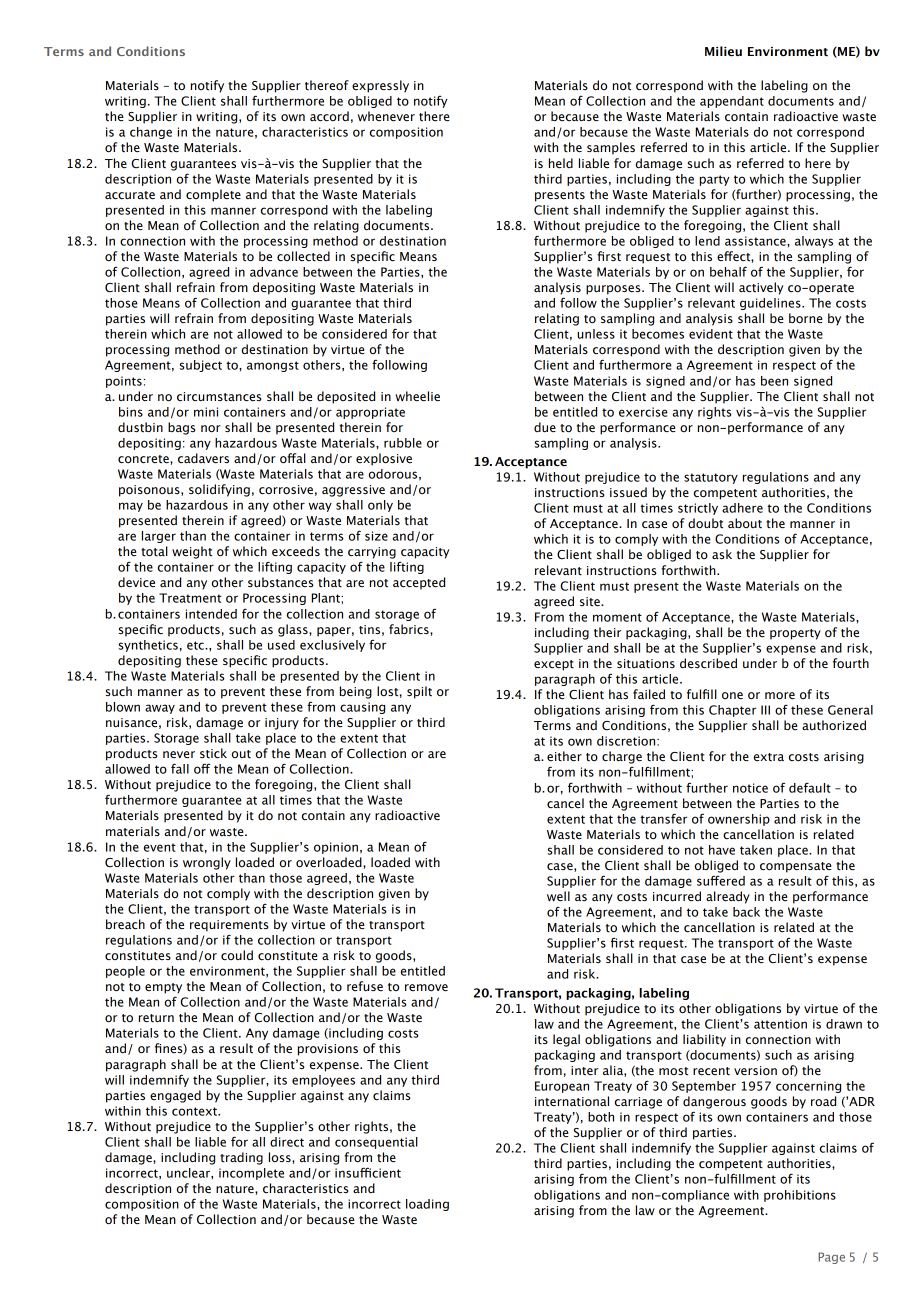  Describe the element at coordinates (554, 665) in the image. I see `except` at that location.
